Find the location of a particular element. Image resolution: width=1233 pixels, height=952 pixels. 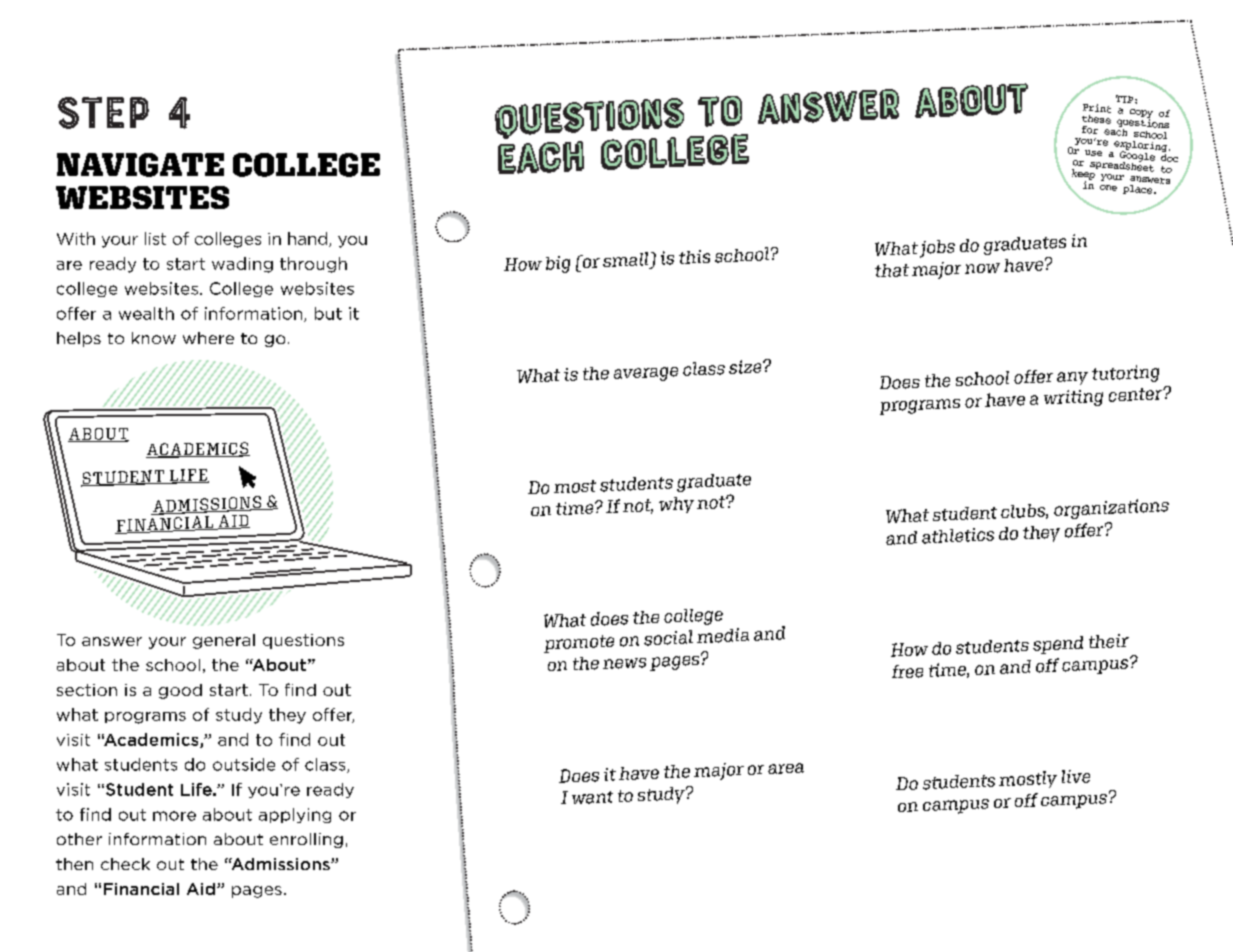

more is located at coordinates (174, 816).
